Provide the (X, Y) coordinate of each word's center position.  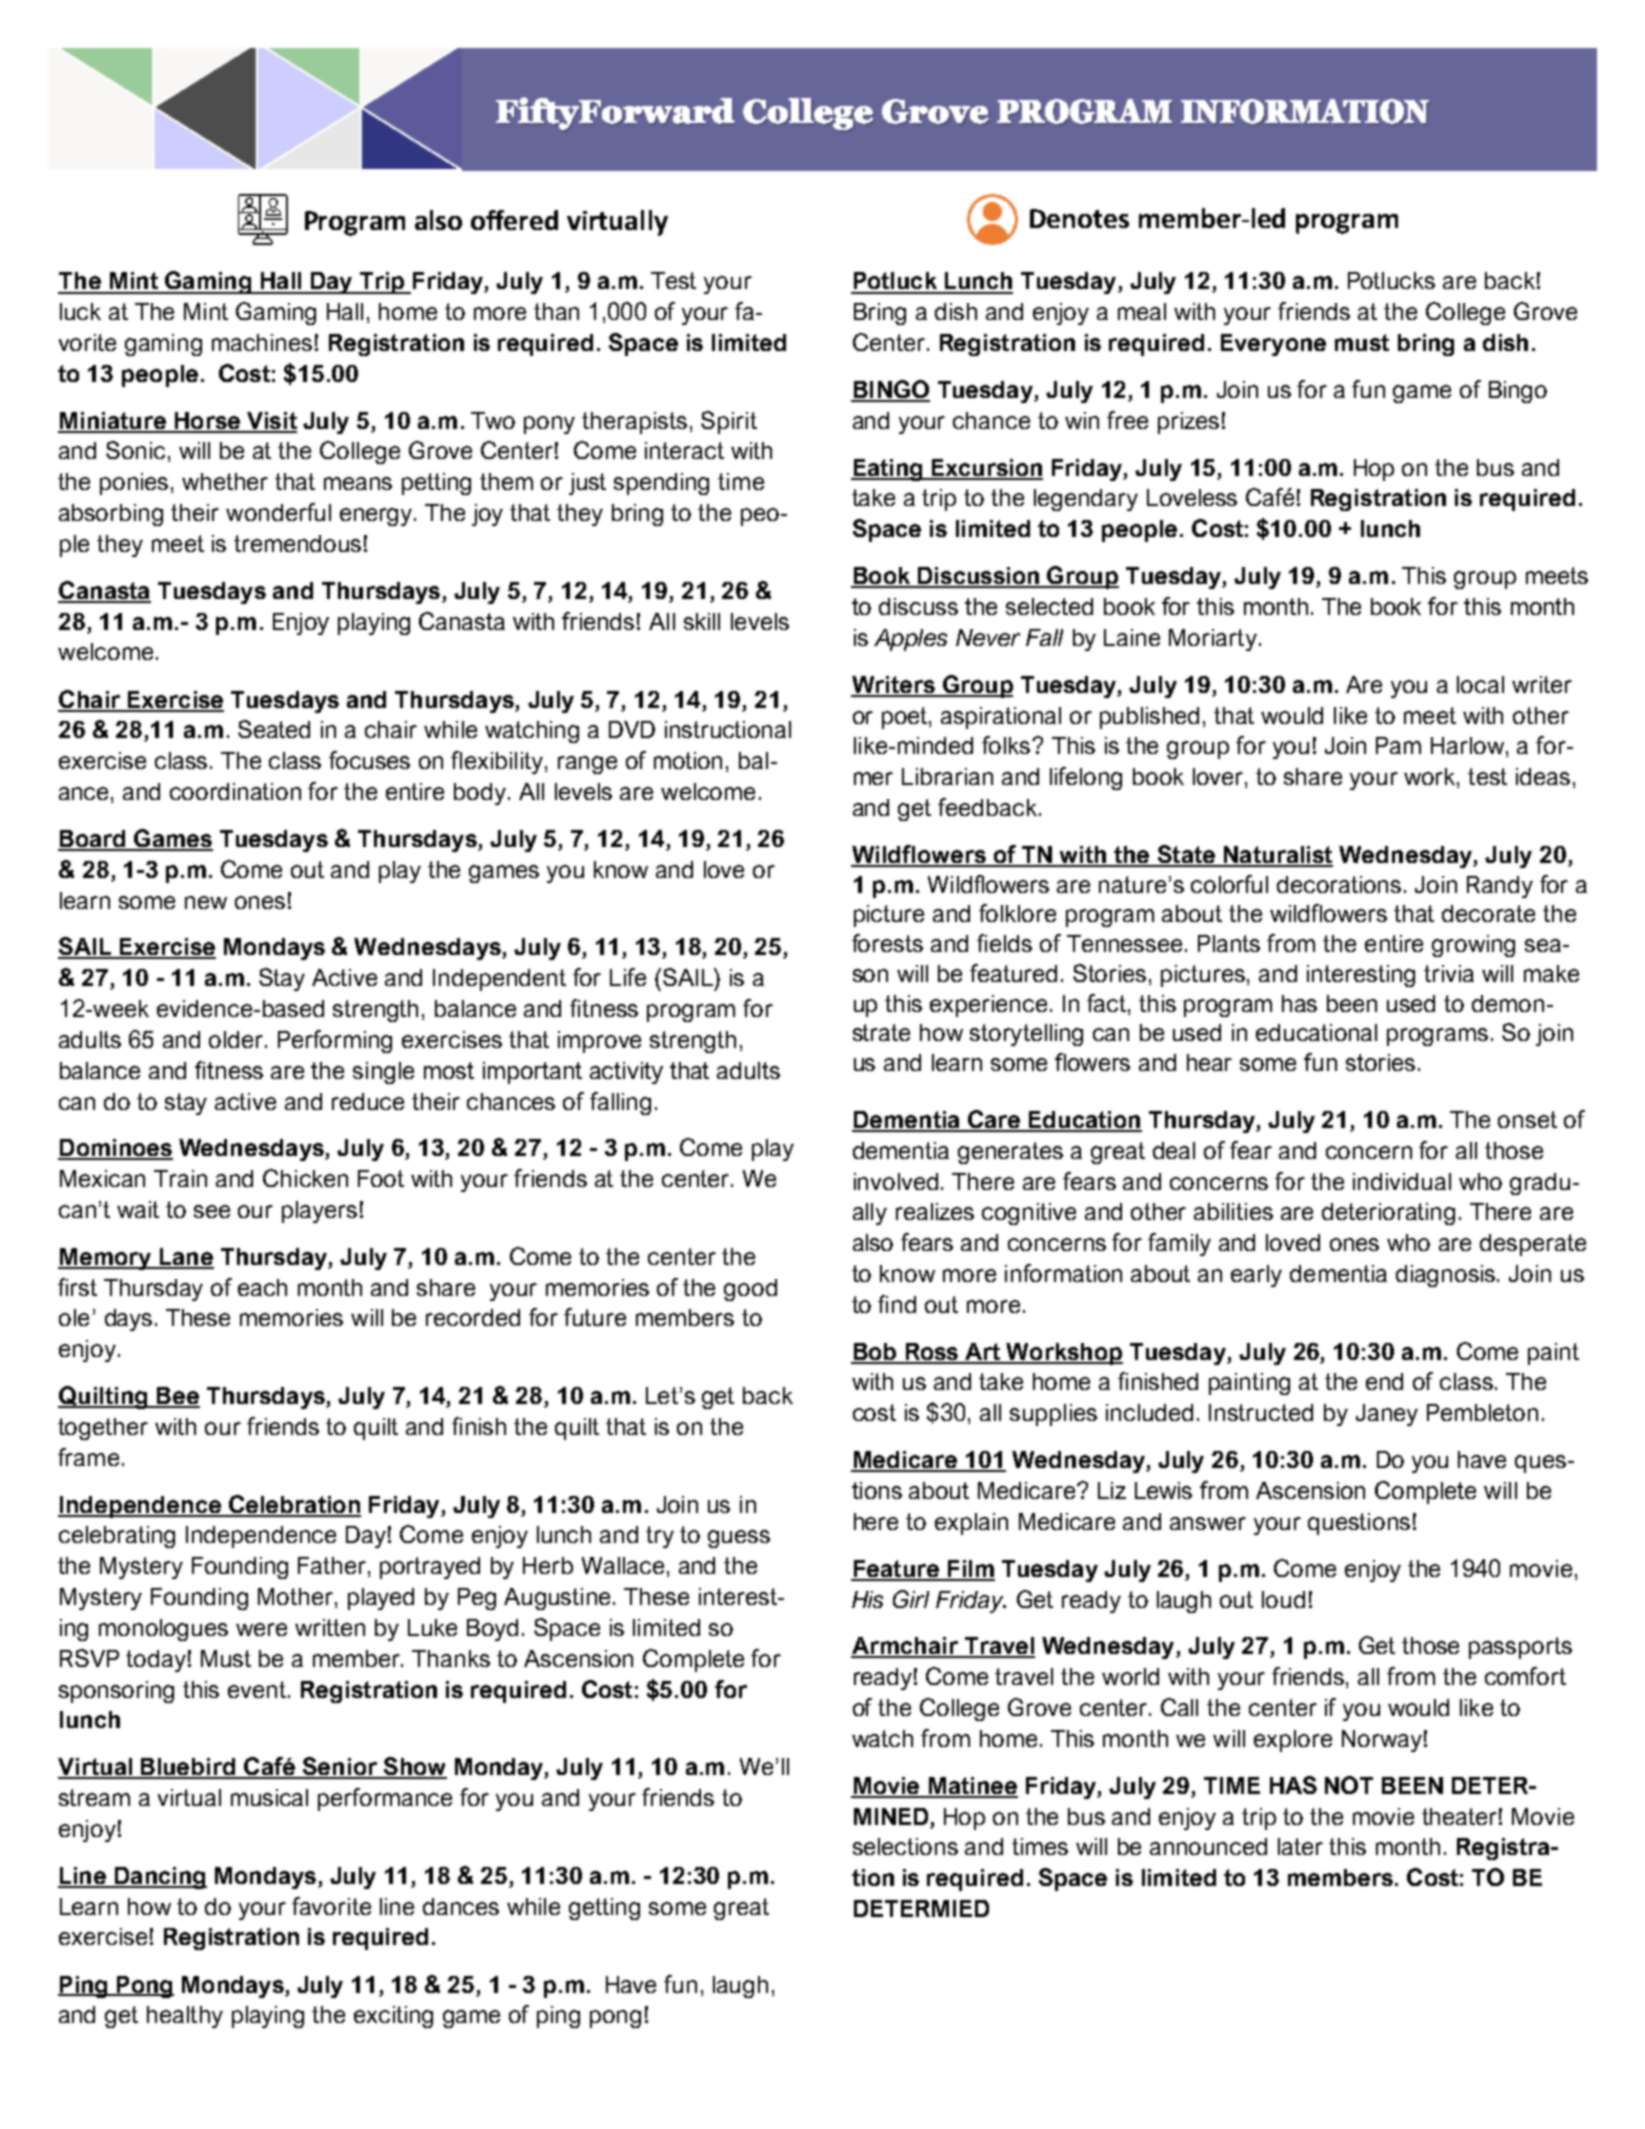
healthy (185, 2017)
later (1300, 1846)
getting (604, 1909)
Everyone (1273, 345)
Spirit (729, 422)
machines (262, 342)
